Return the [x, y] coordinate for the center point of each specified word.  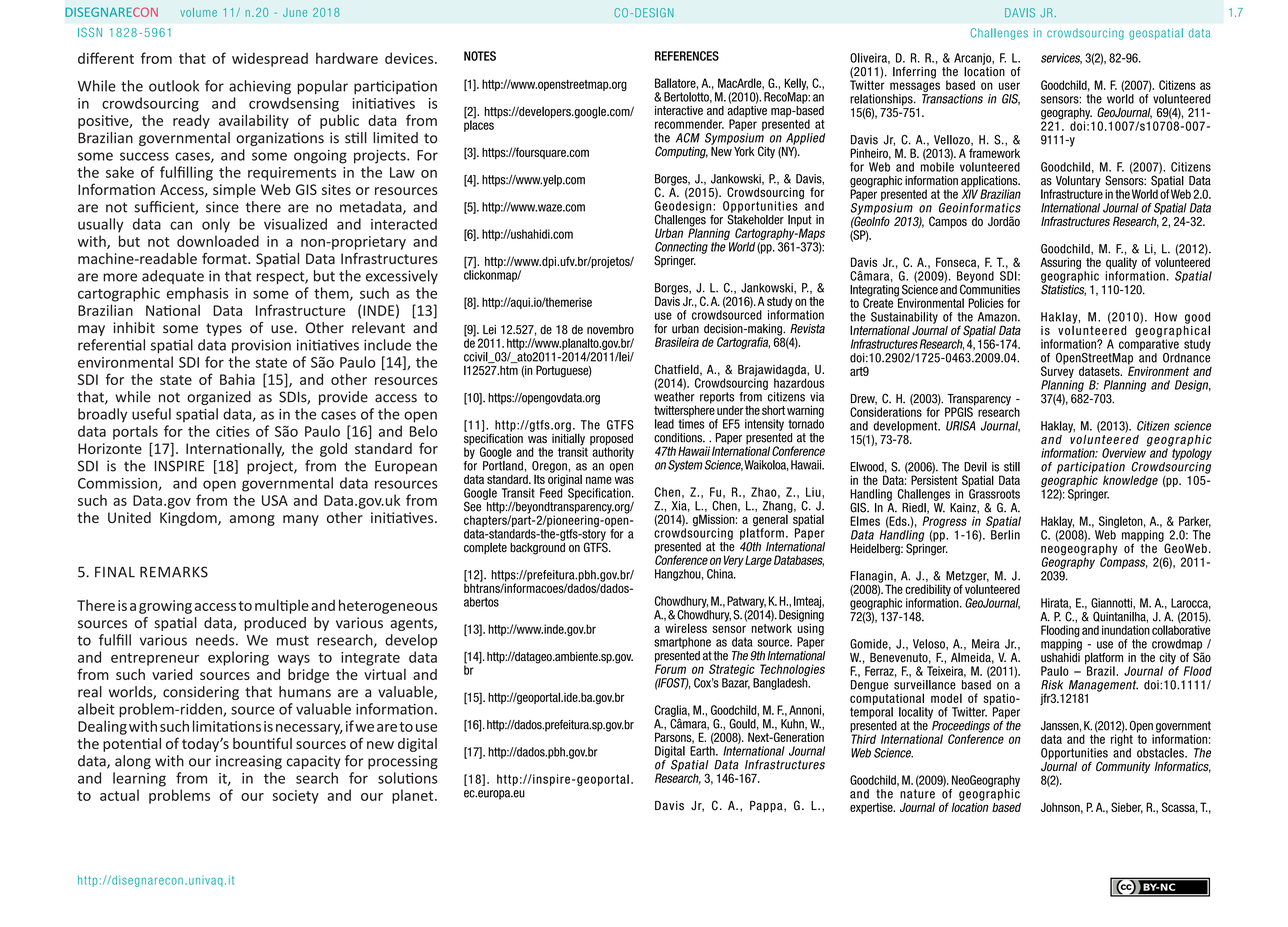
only [216, 225]
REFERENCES [687, 56]
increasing [249, 762]
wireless [686, 628]
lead [664, 424]
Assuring [1060, 263]
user [1009, 86]
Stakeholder [756, 218]
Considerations [886, 411]
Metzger [967, 578]
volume [198, 12]
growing [165, 607]
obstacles [1161, 753]
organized [219, 398]
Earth [703, 751]
